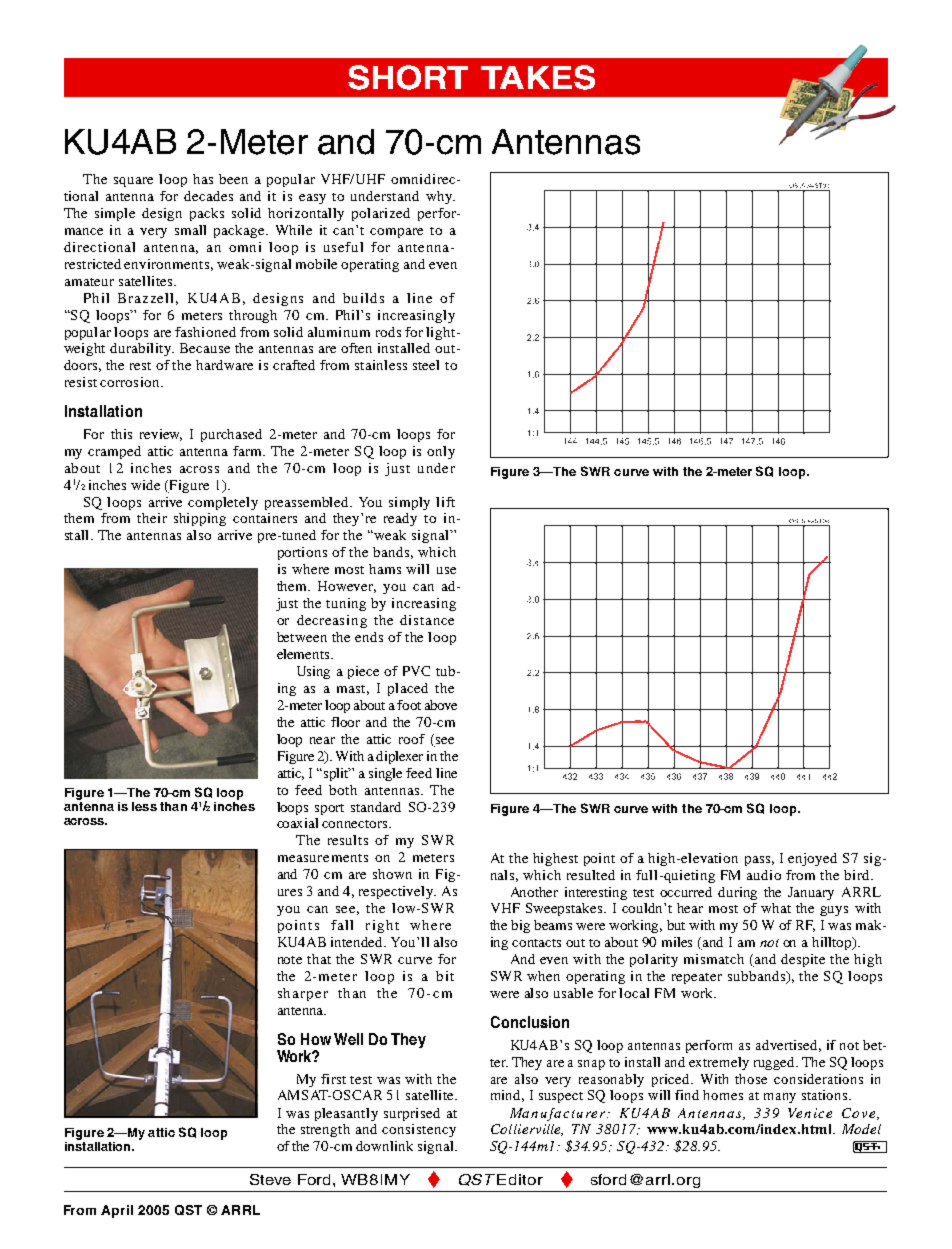  Describe the element at coordinates (441, 452) in the screenshot. I see `only` at that location.
